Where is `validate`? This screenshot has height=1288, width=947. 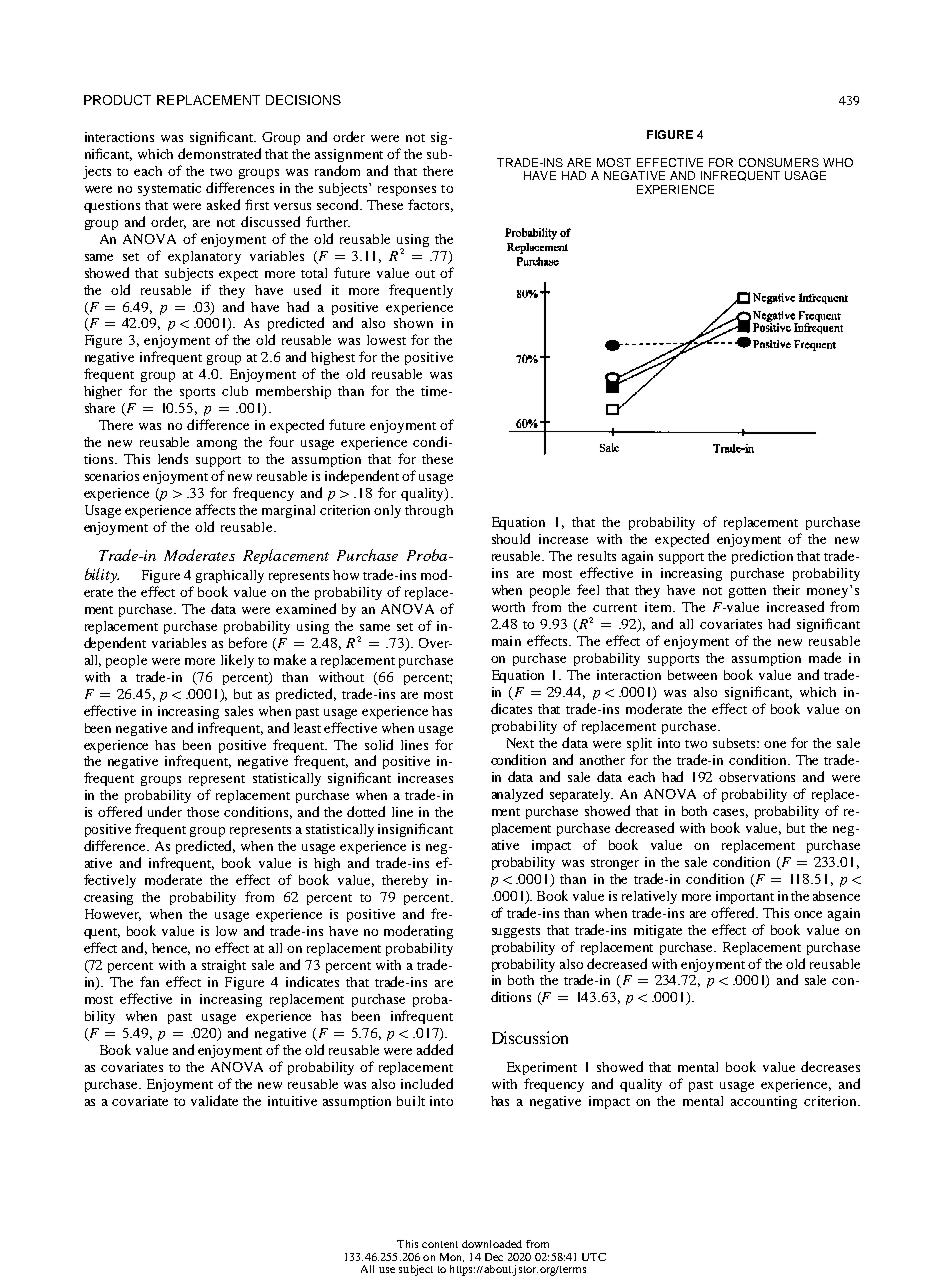 validate is located at coordinates (214, 1100).
